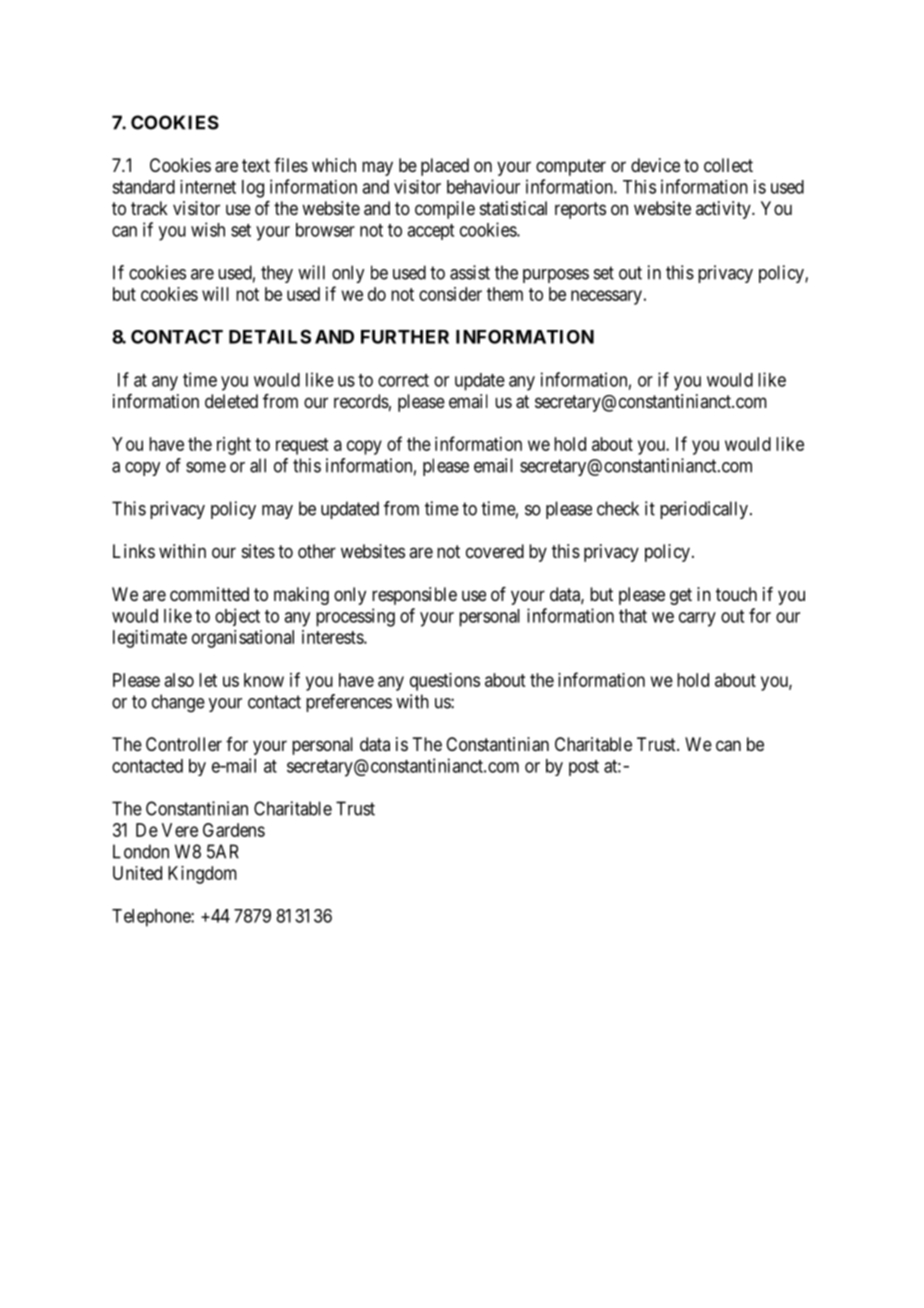 Image resolution: width=924 pixels, height=1308 pixels. What do you see at coordinates (152, 918) in the screenshot?
I see `Telephone` at bounding box center [152, 918].
